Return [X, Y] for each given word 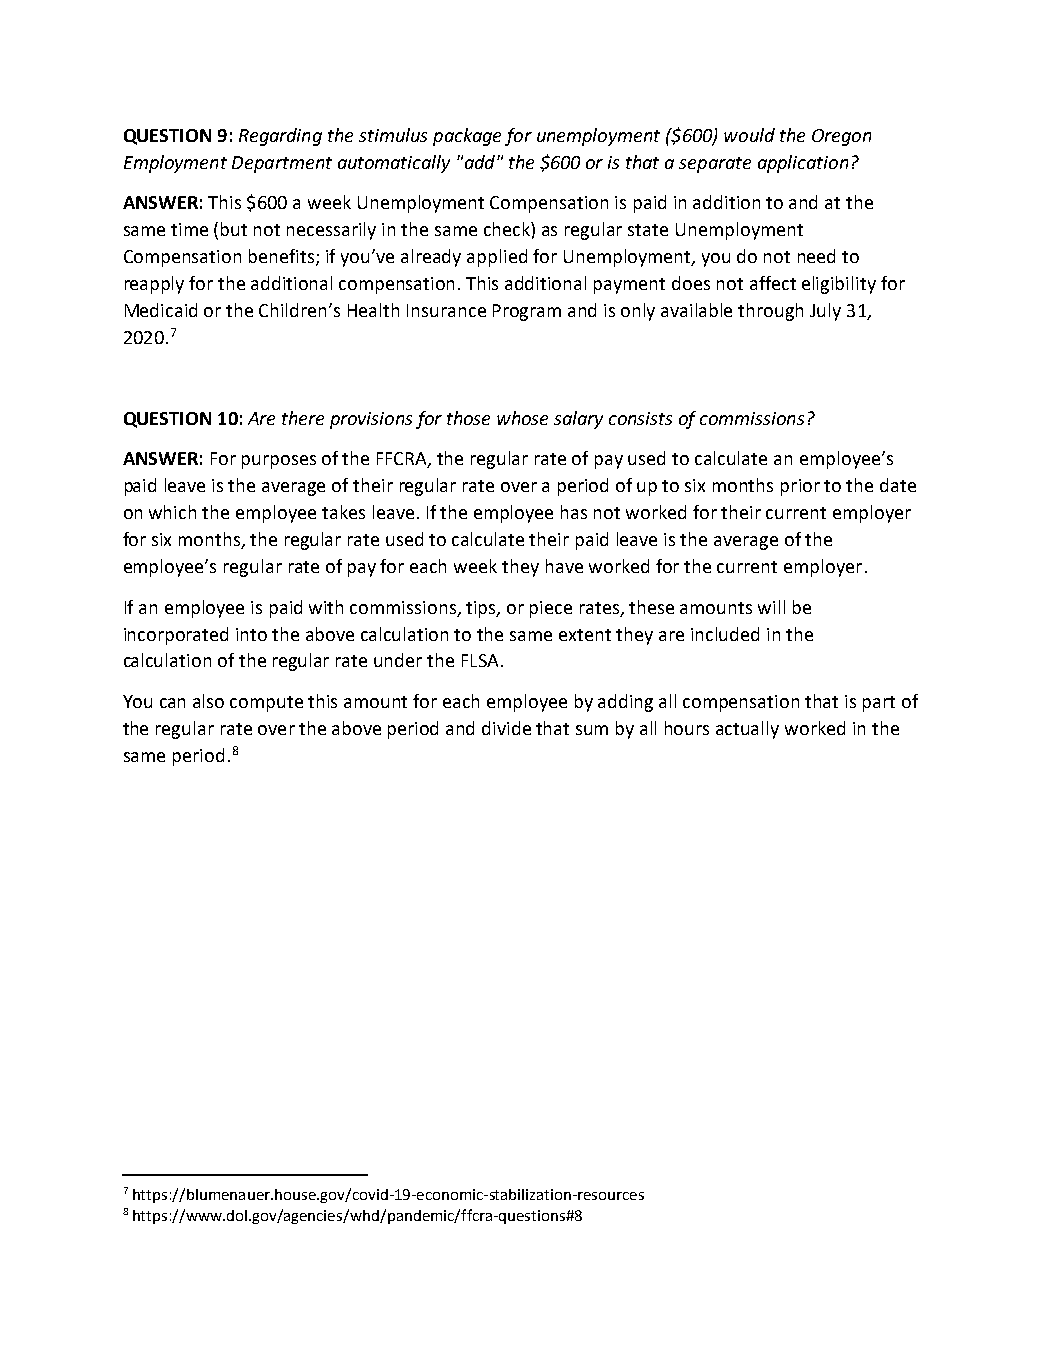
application [803, 164]
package [467, 137]
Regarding [280, 137]
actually [747, 730]
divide [506, 728]
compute [266, 704]
